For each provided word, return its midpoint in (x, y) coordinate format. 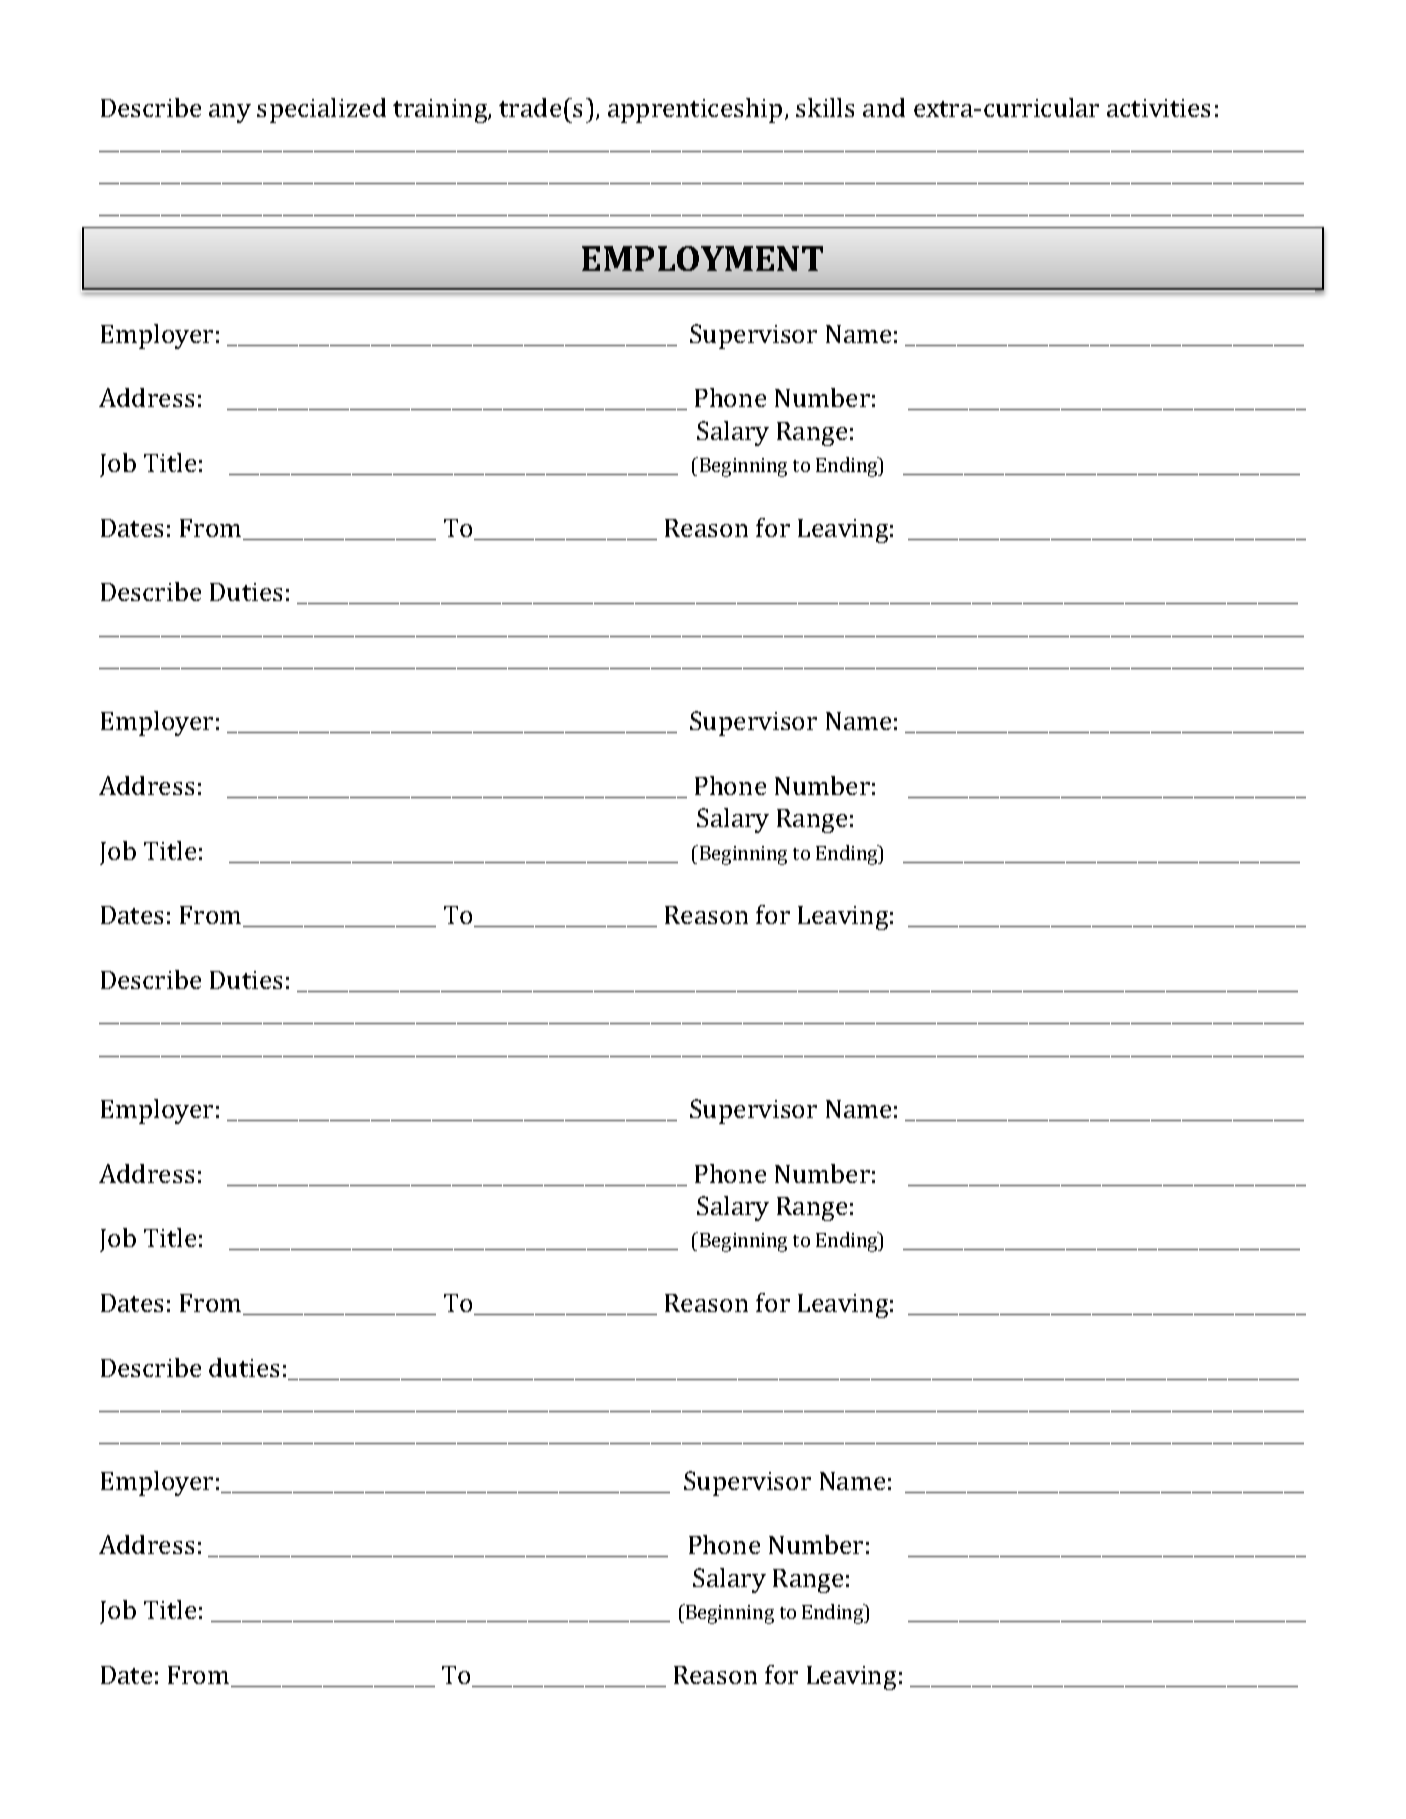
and (884, 107)
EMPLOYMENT (702, 258)
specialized (321, 110)
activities (1158, 108)
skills (825, 107)
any (230, 113)
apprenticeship (695, 110)
